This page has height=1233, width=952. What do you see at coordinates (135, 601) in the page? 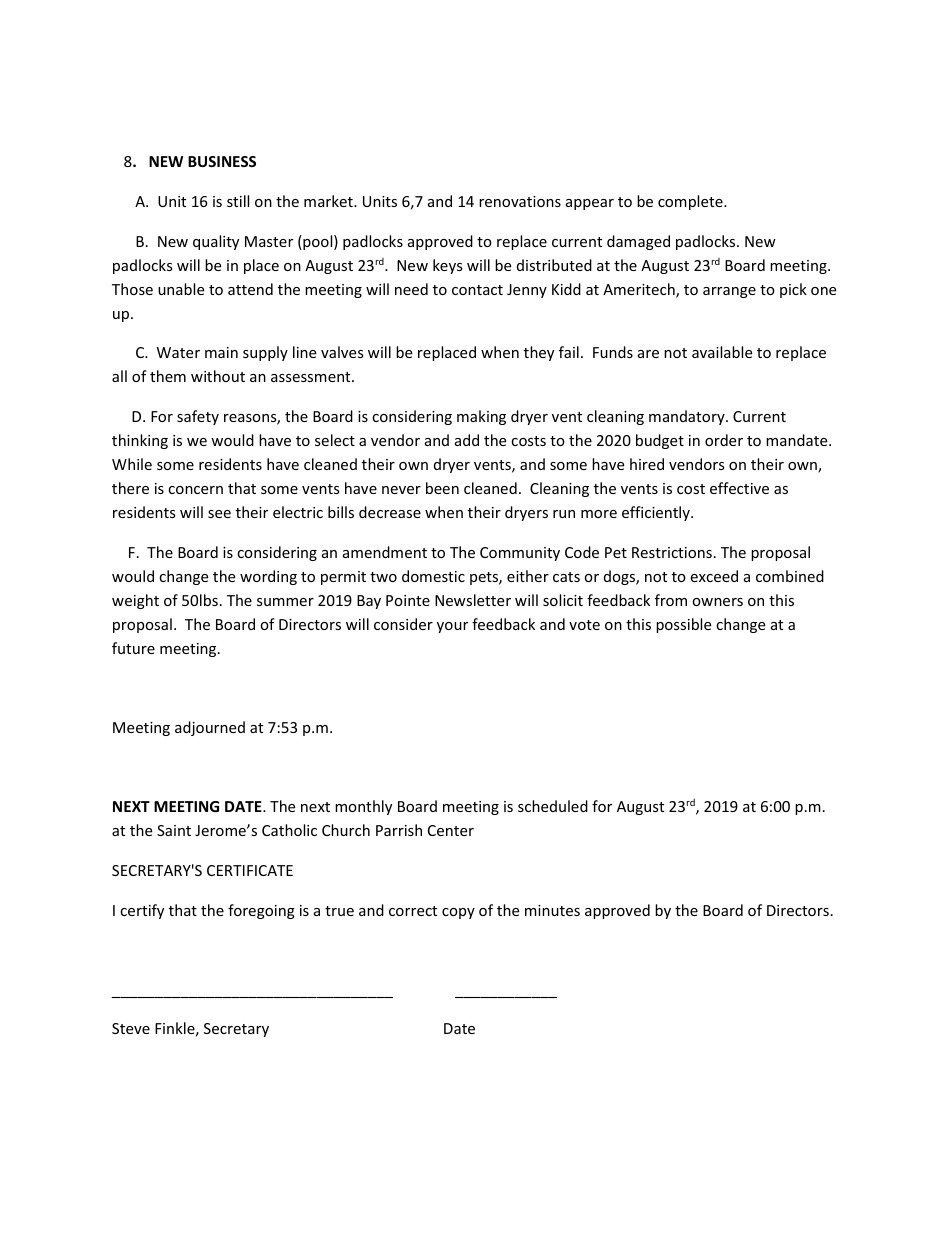
I see `weight` at bounding box center [135, 601].
